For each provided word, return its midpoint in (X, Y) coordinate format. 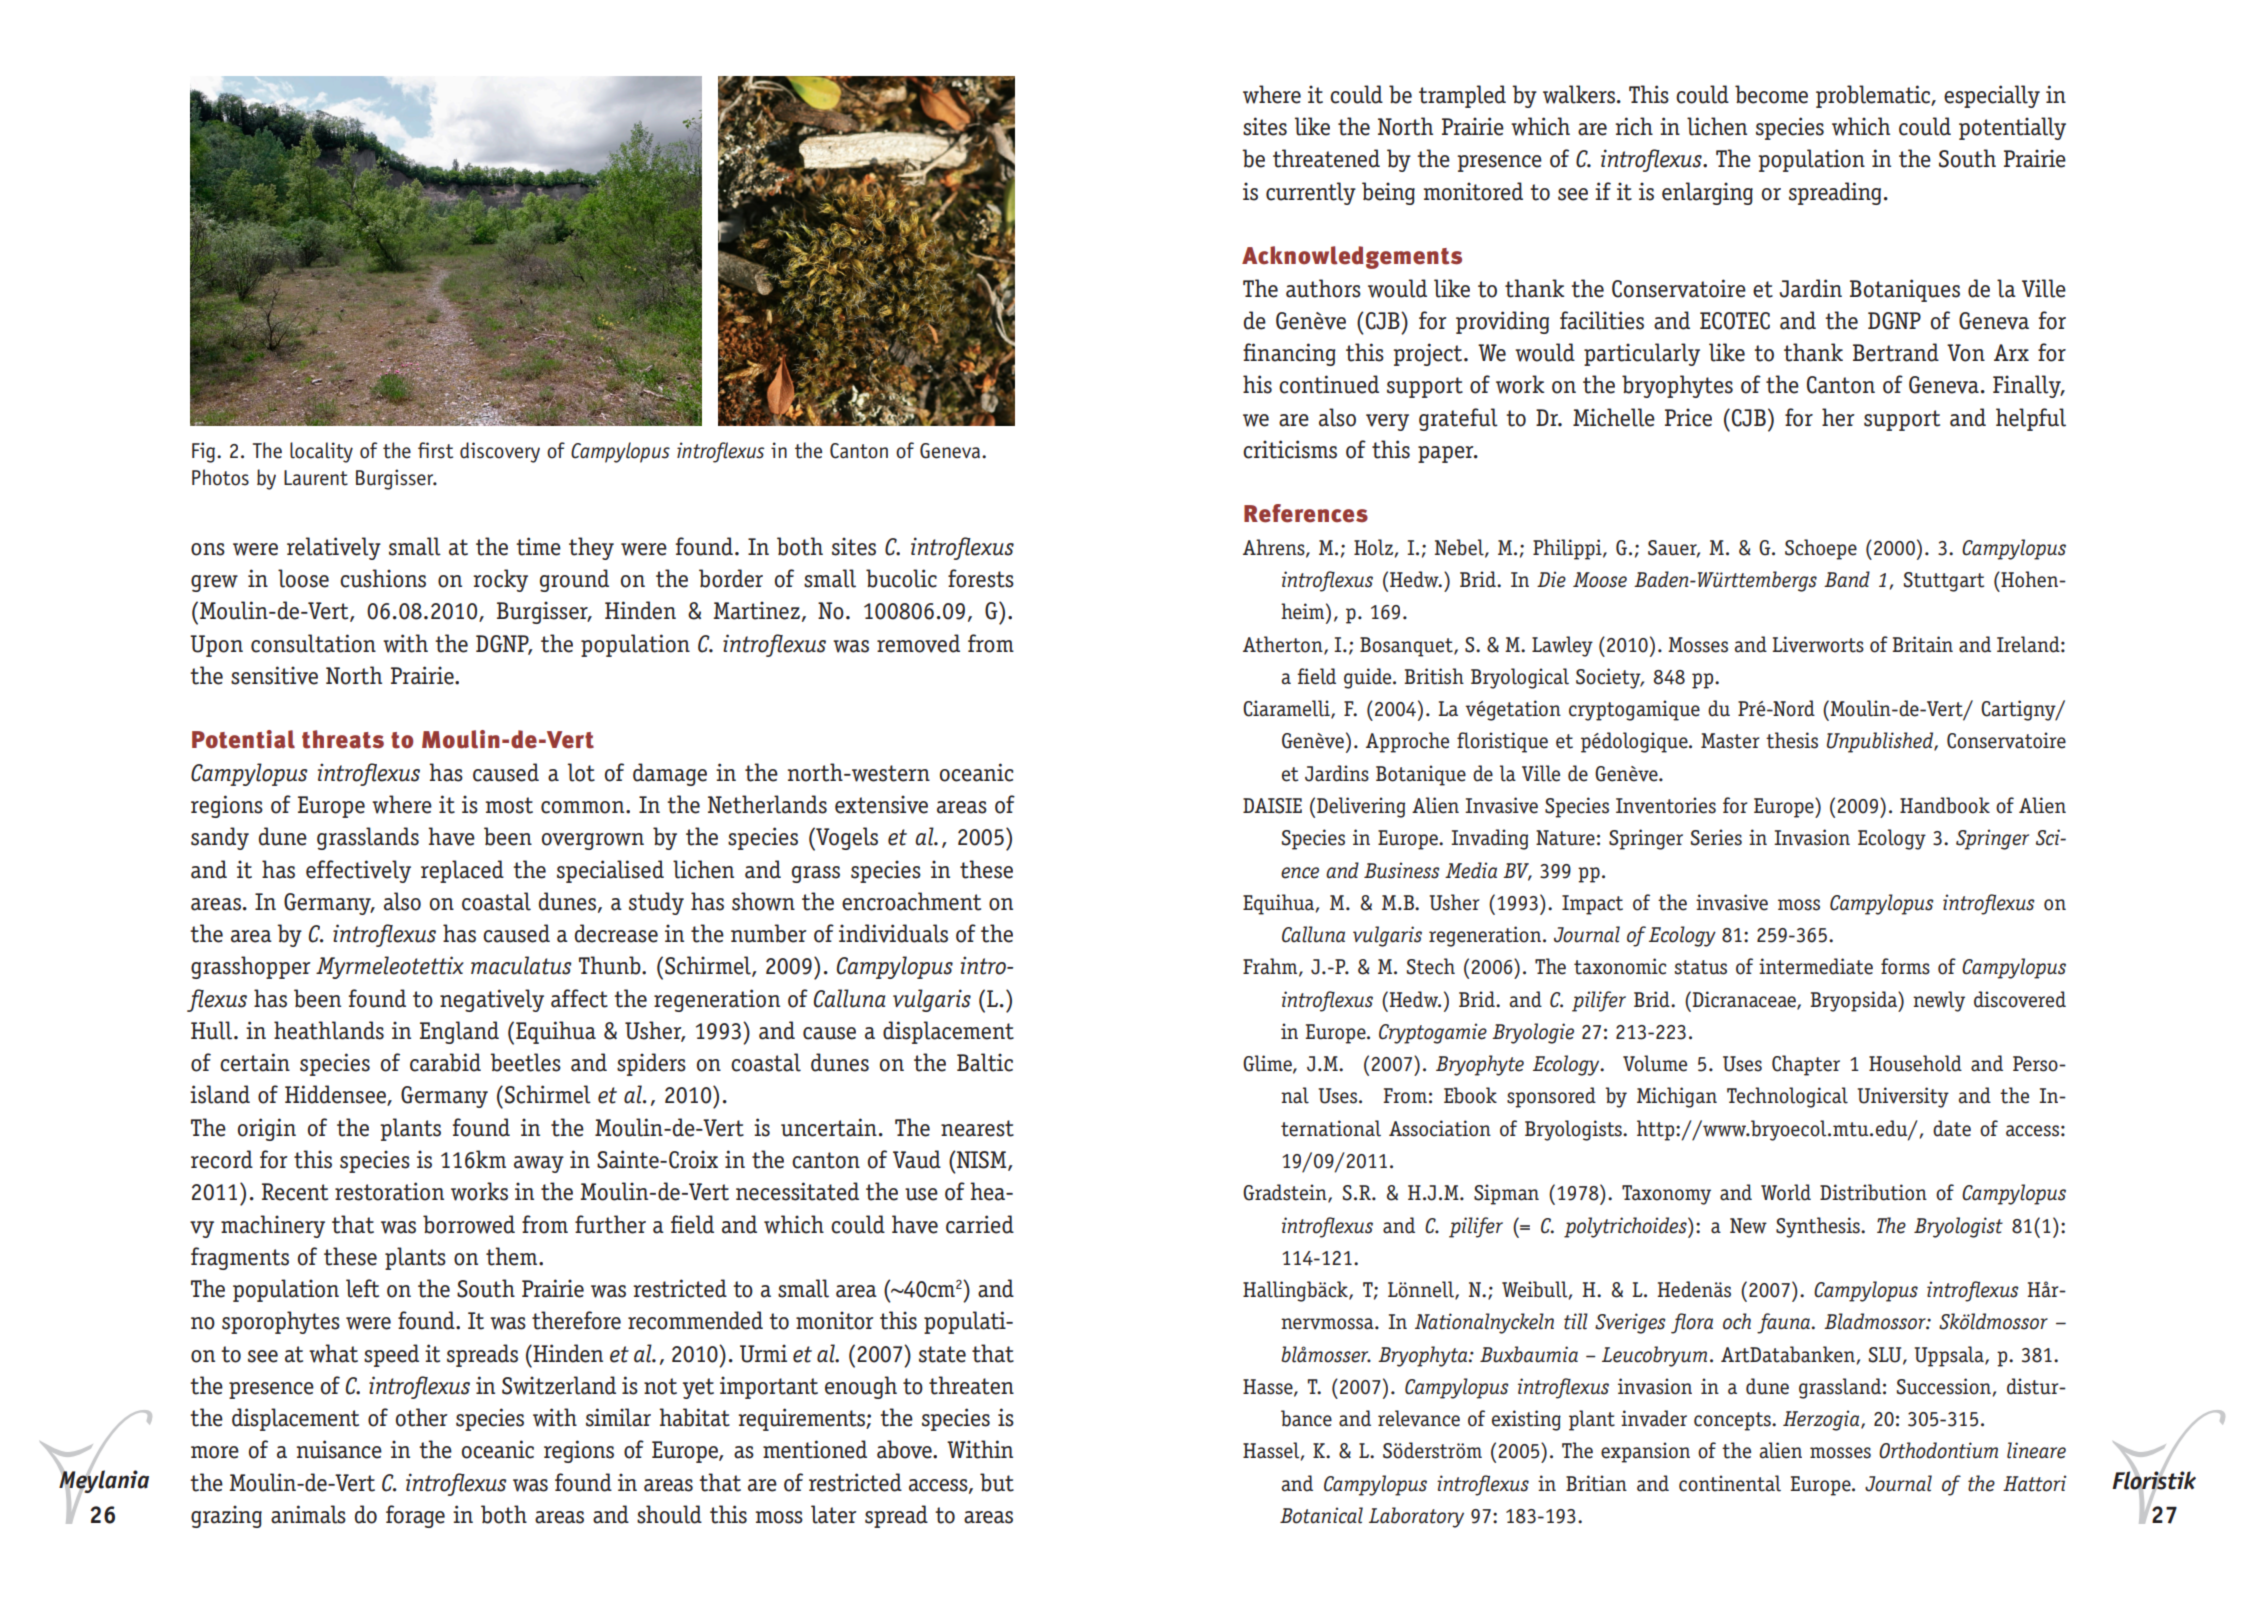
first (435, 450)
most (509, 805)
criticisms (1290, 449)
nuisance (339, 1449)
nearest (977, 1128)
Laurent (316, 478)
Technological (1787, 1097)
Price (1688, 417)
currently (1311, 193)
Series (1716, 837)
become (1771, 94)
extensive (881, 804)
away (539, 1164)
